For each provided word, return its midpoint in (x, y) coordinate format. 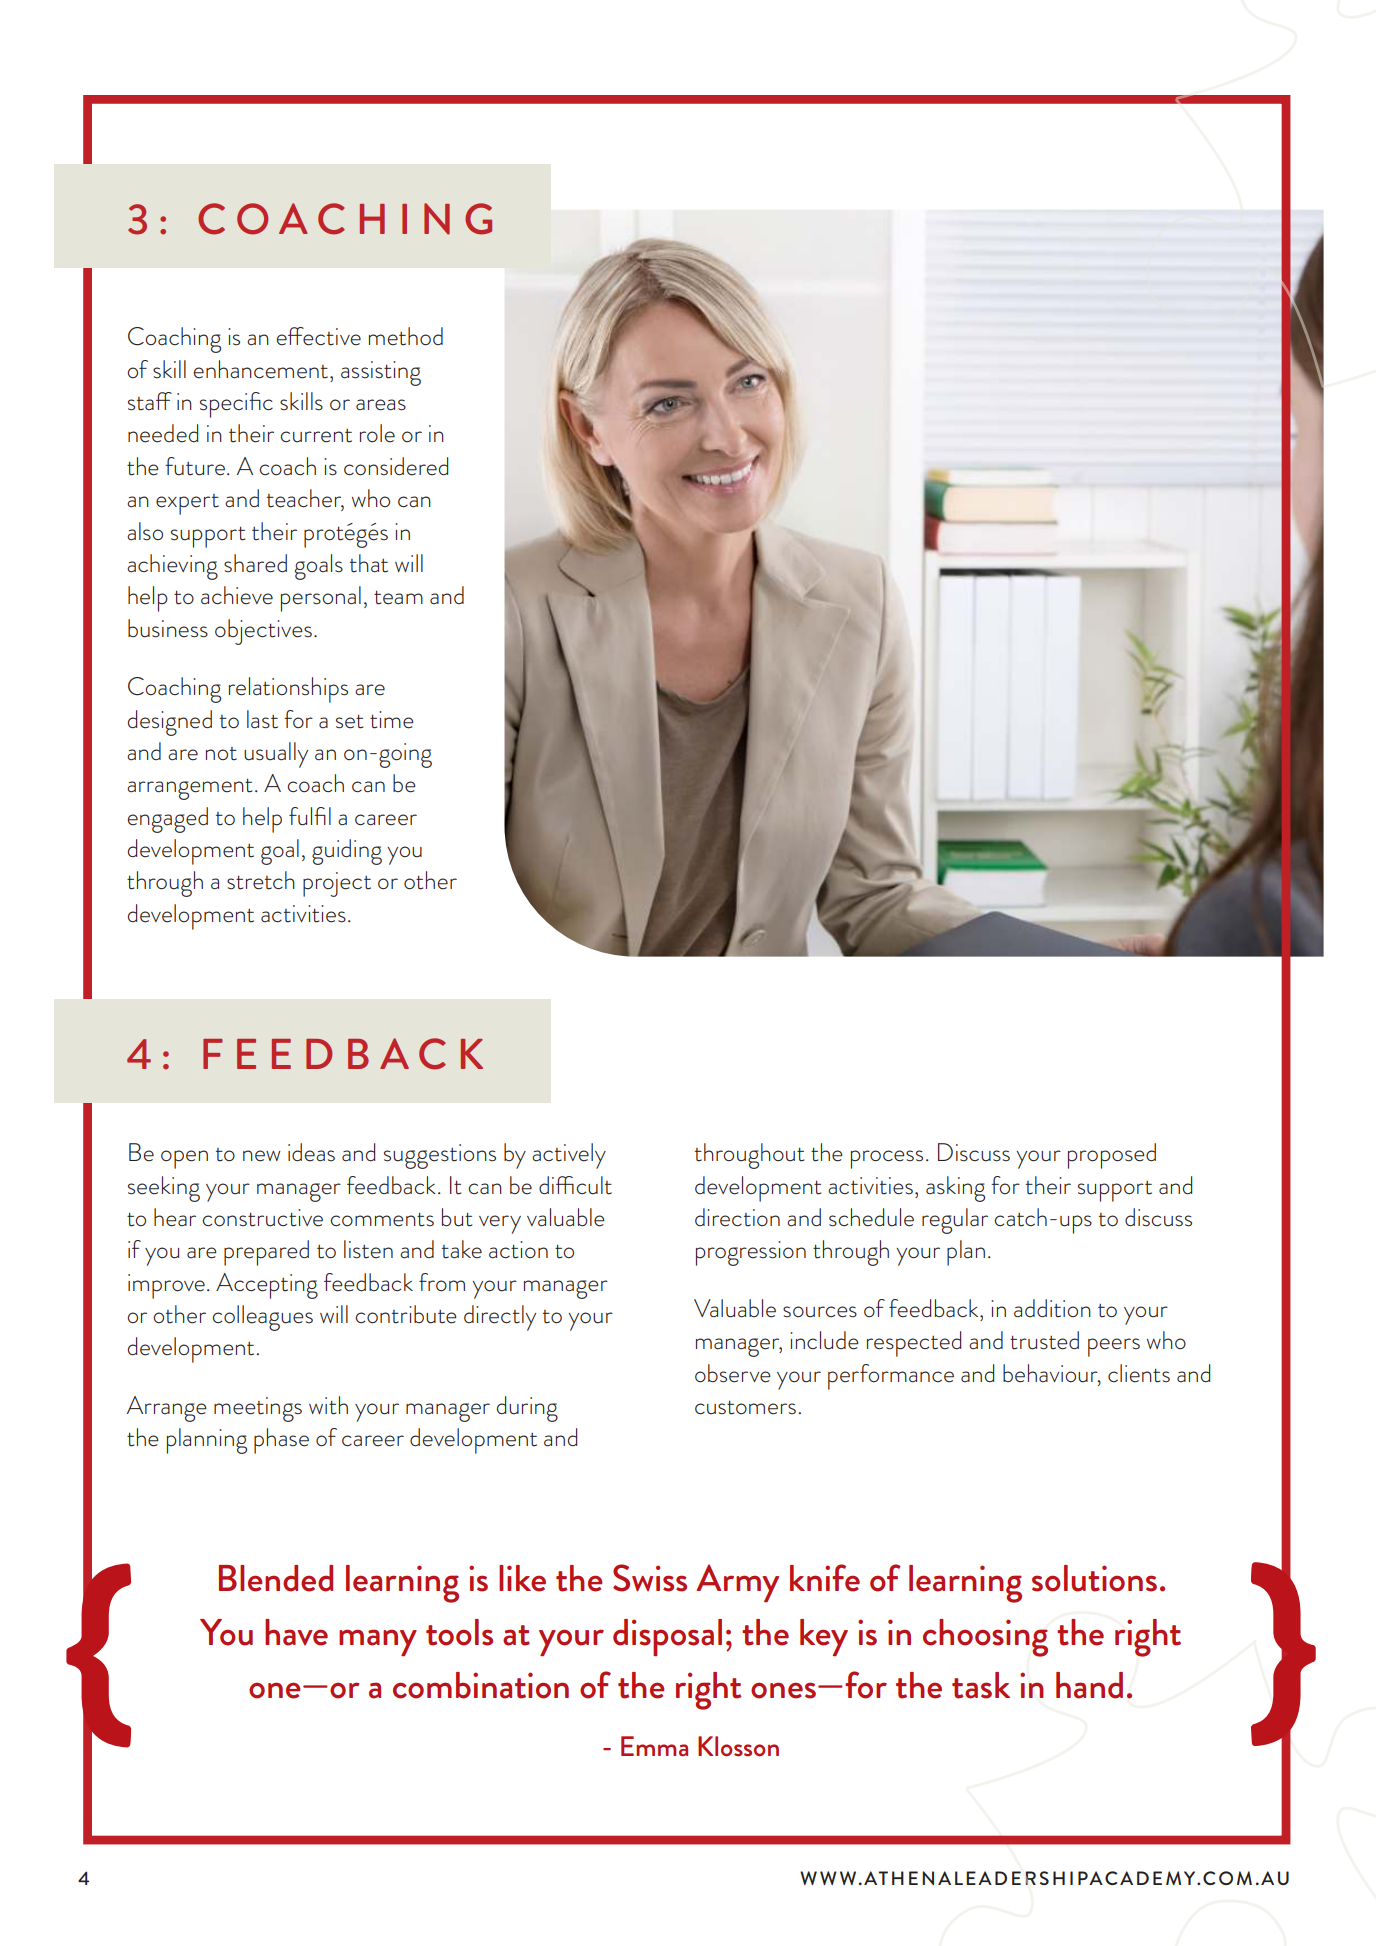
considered (396, 466)
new (262, 1156)
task (981, 1685)
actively (569, 1156)
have (296, 1632)
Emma (654, 1746)
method (406, 336)
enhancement (262, 369)
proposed (1112, 1156)
